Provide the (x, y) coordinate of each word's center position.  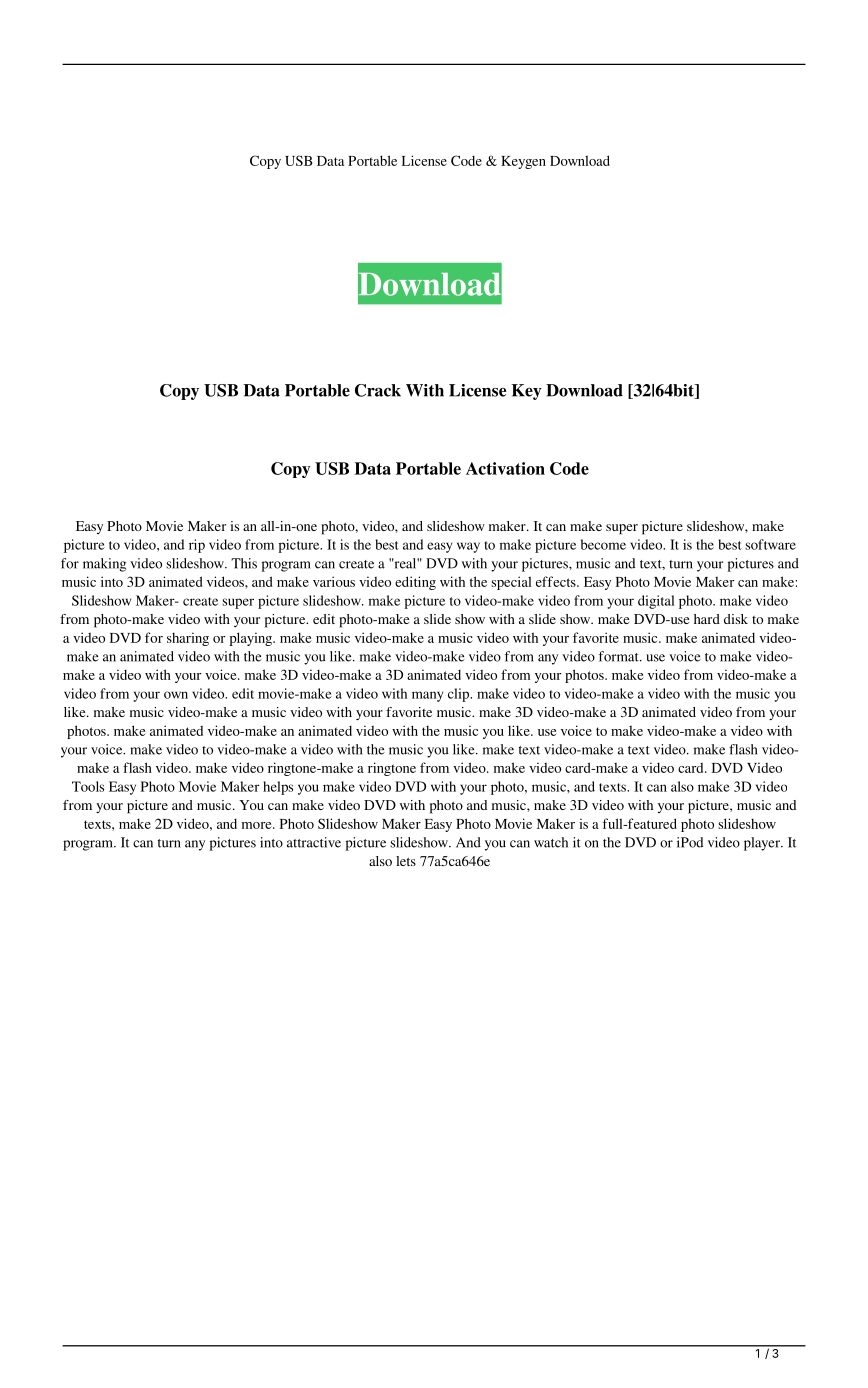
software (770, 544)
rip (197, 546)
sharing (188, 639)
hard (707, 619)
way (468, 547)
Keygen (523, 162)
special (511, 583)
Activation (505, 468)
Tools (88, 786)
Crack (378, 390)
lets (406, 861)
